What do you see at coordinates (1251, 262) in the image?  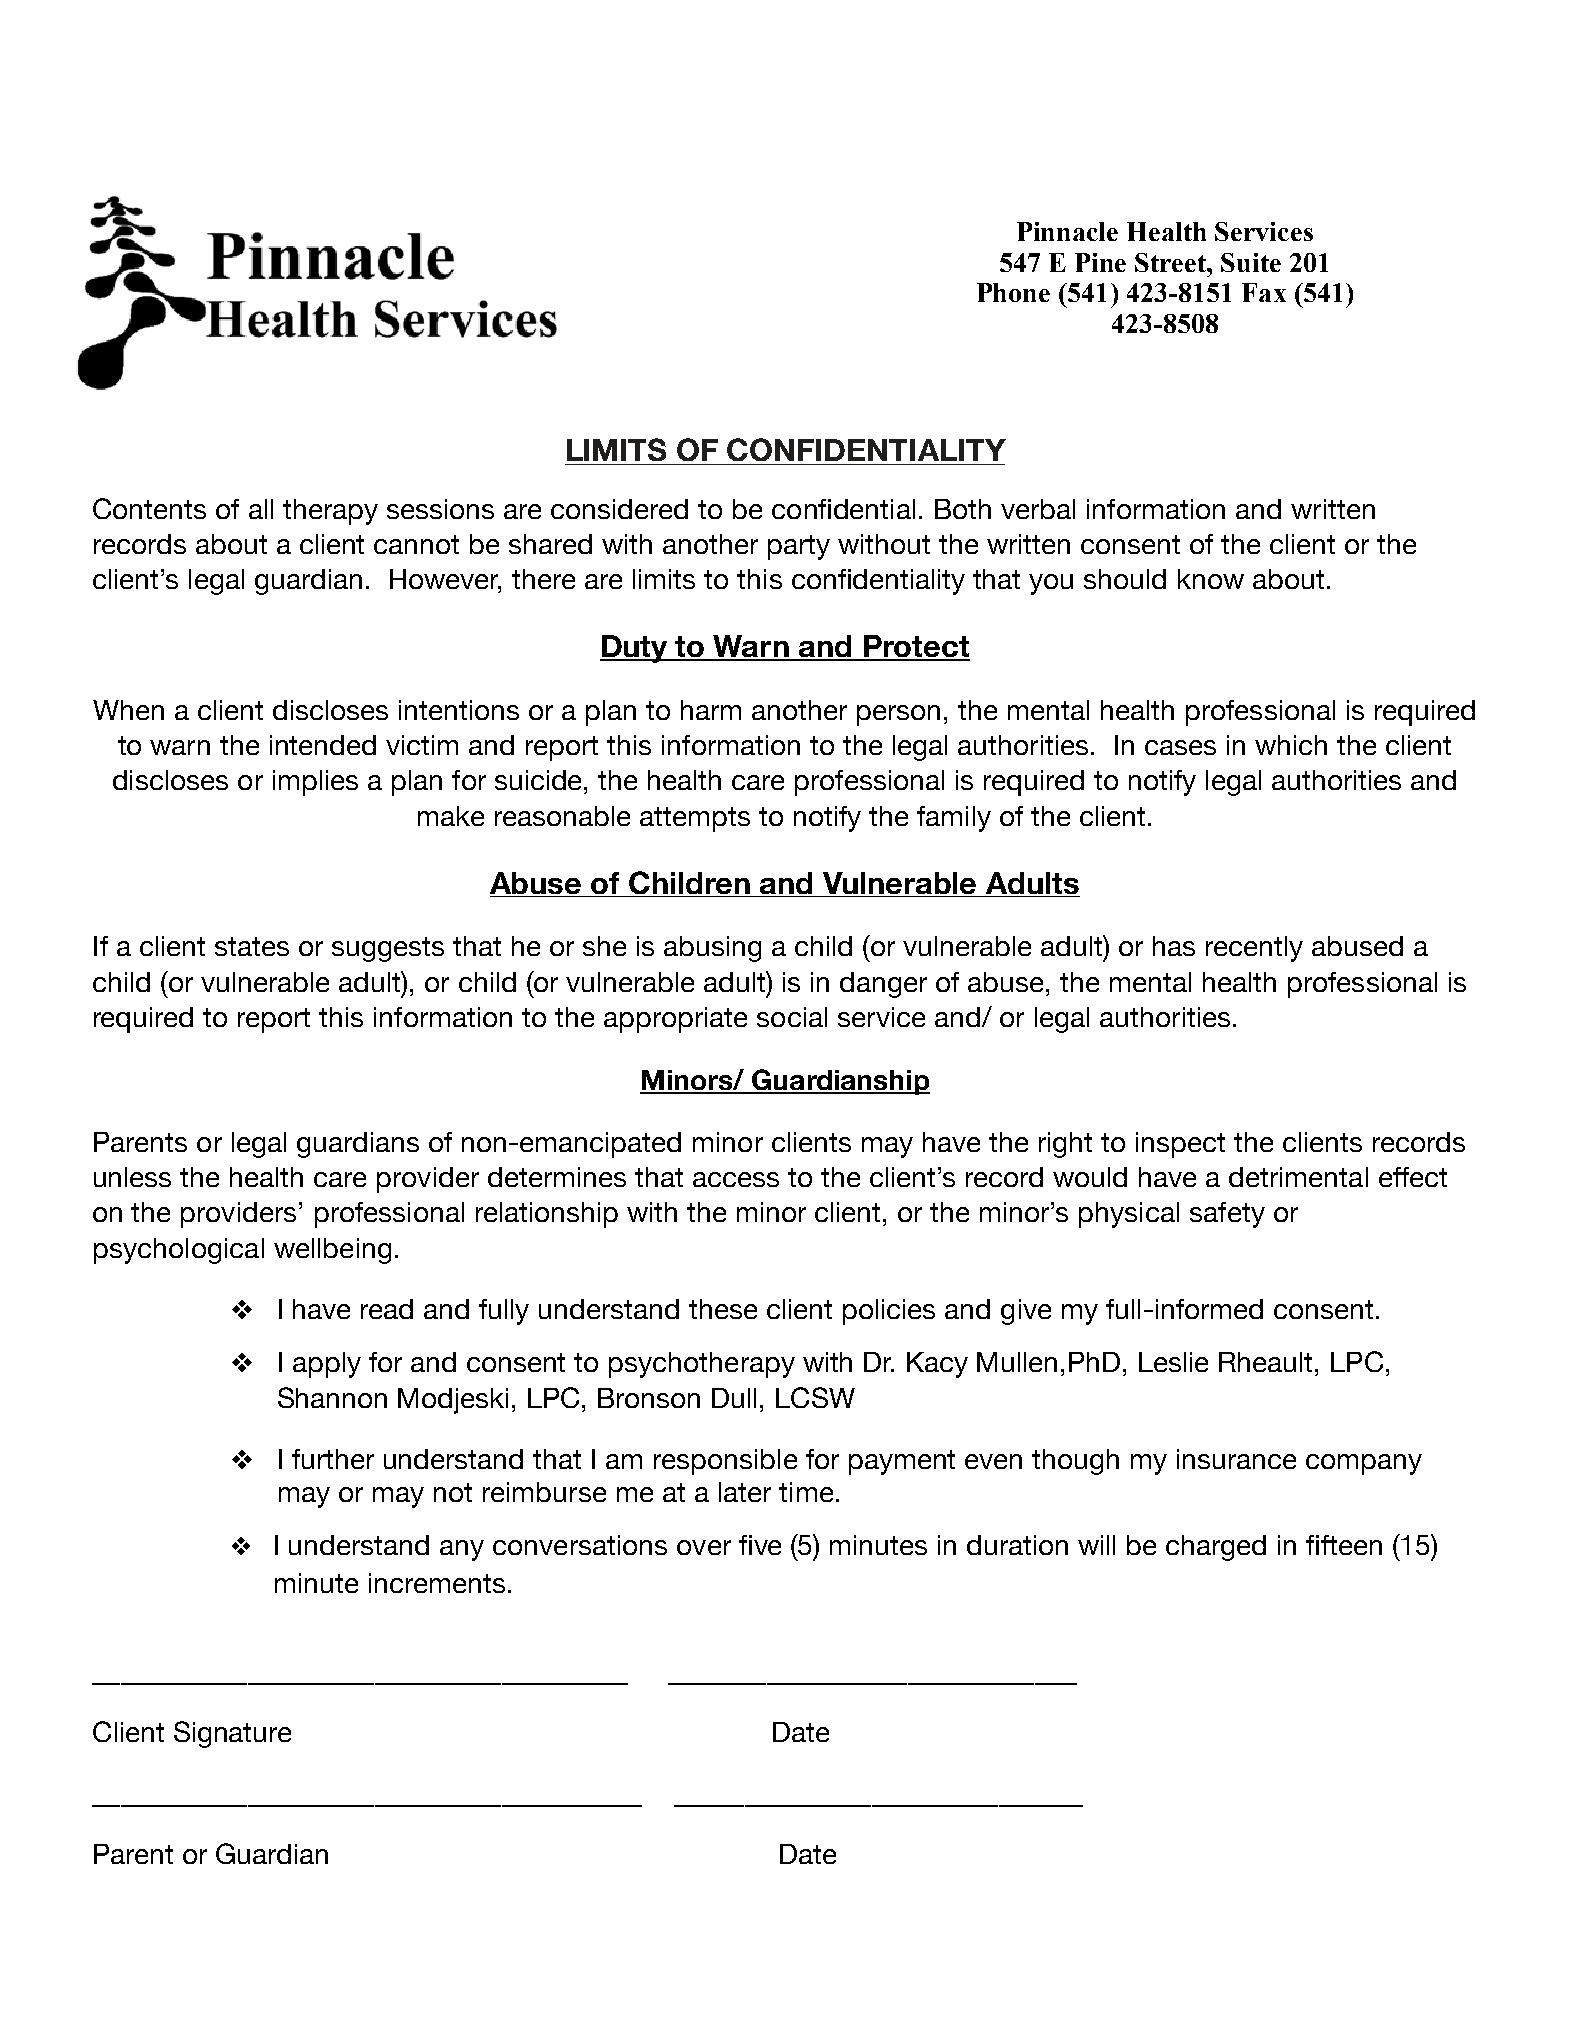 I see `Suite` at bounding box center [1251, 262].
